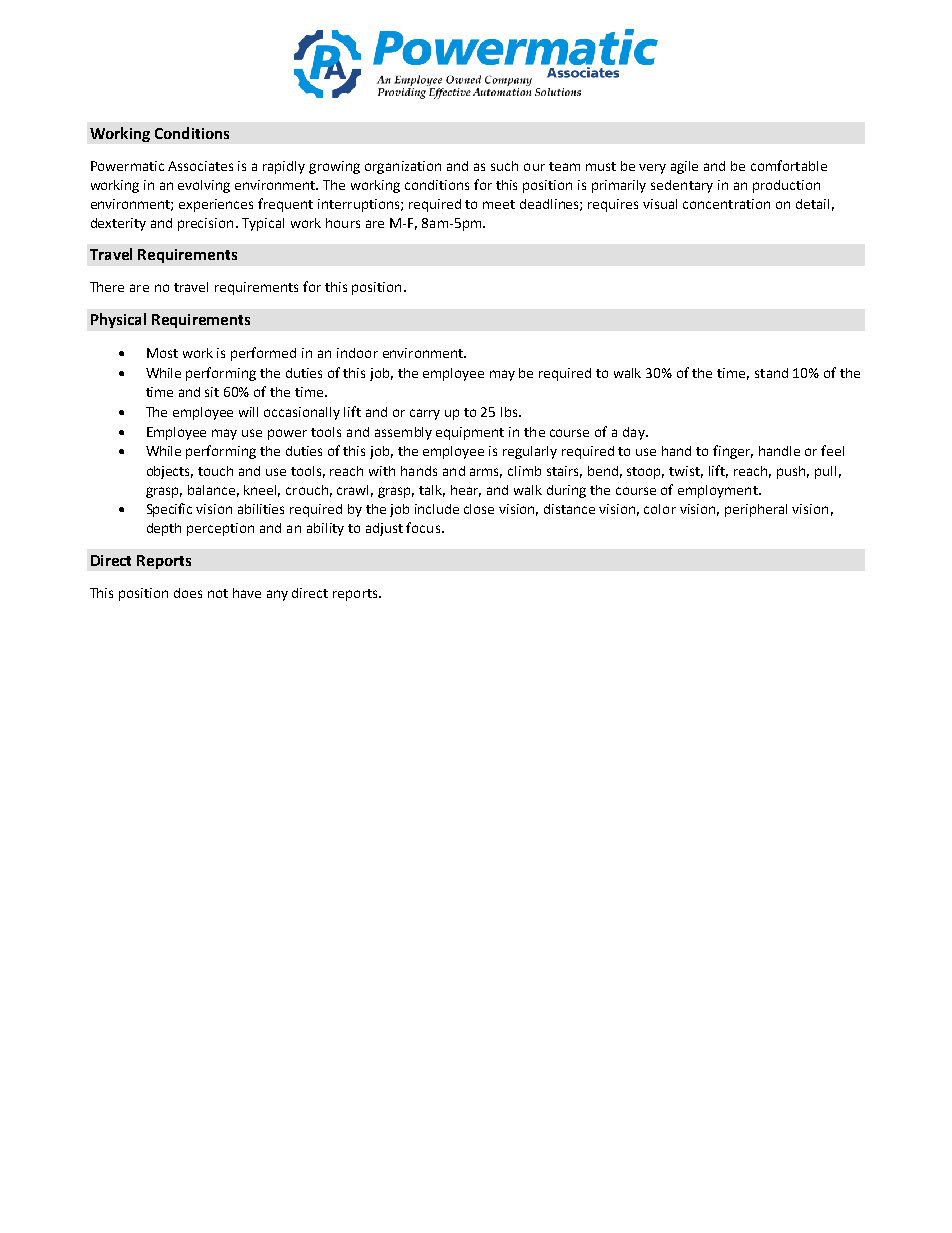 Image resolution: width=952 pixels, height=1233 pixels. Describe the element at coordinates (204, 186) in the document. I see `evolving` at that location.
